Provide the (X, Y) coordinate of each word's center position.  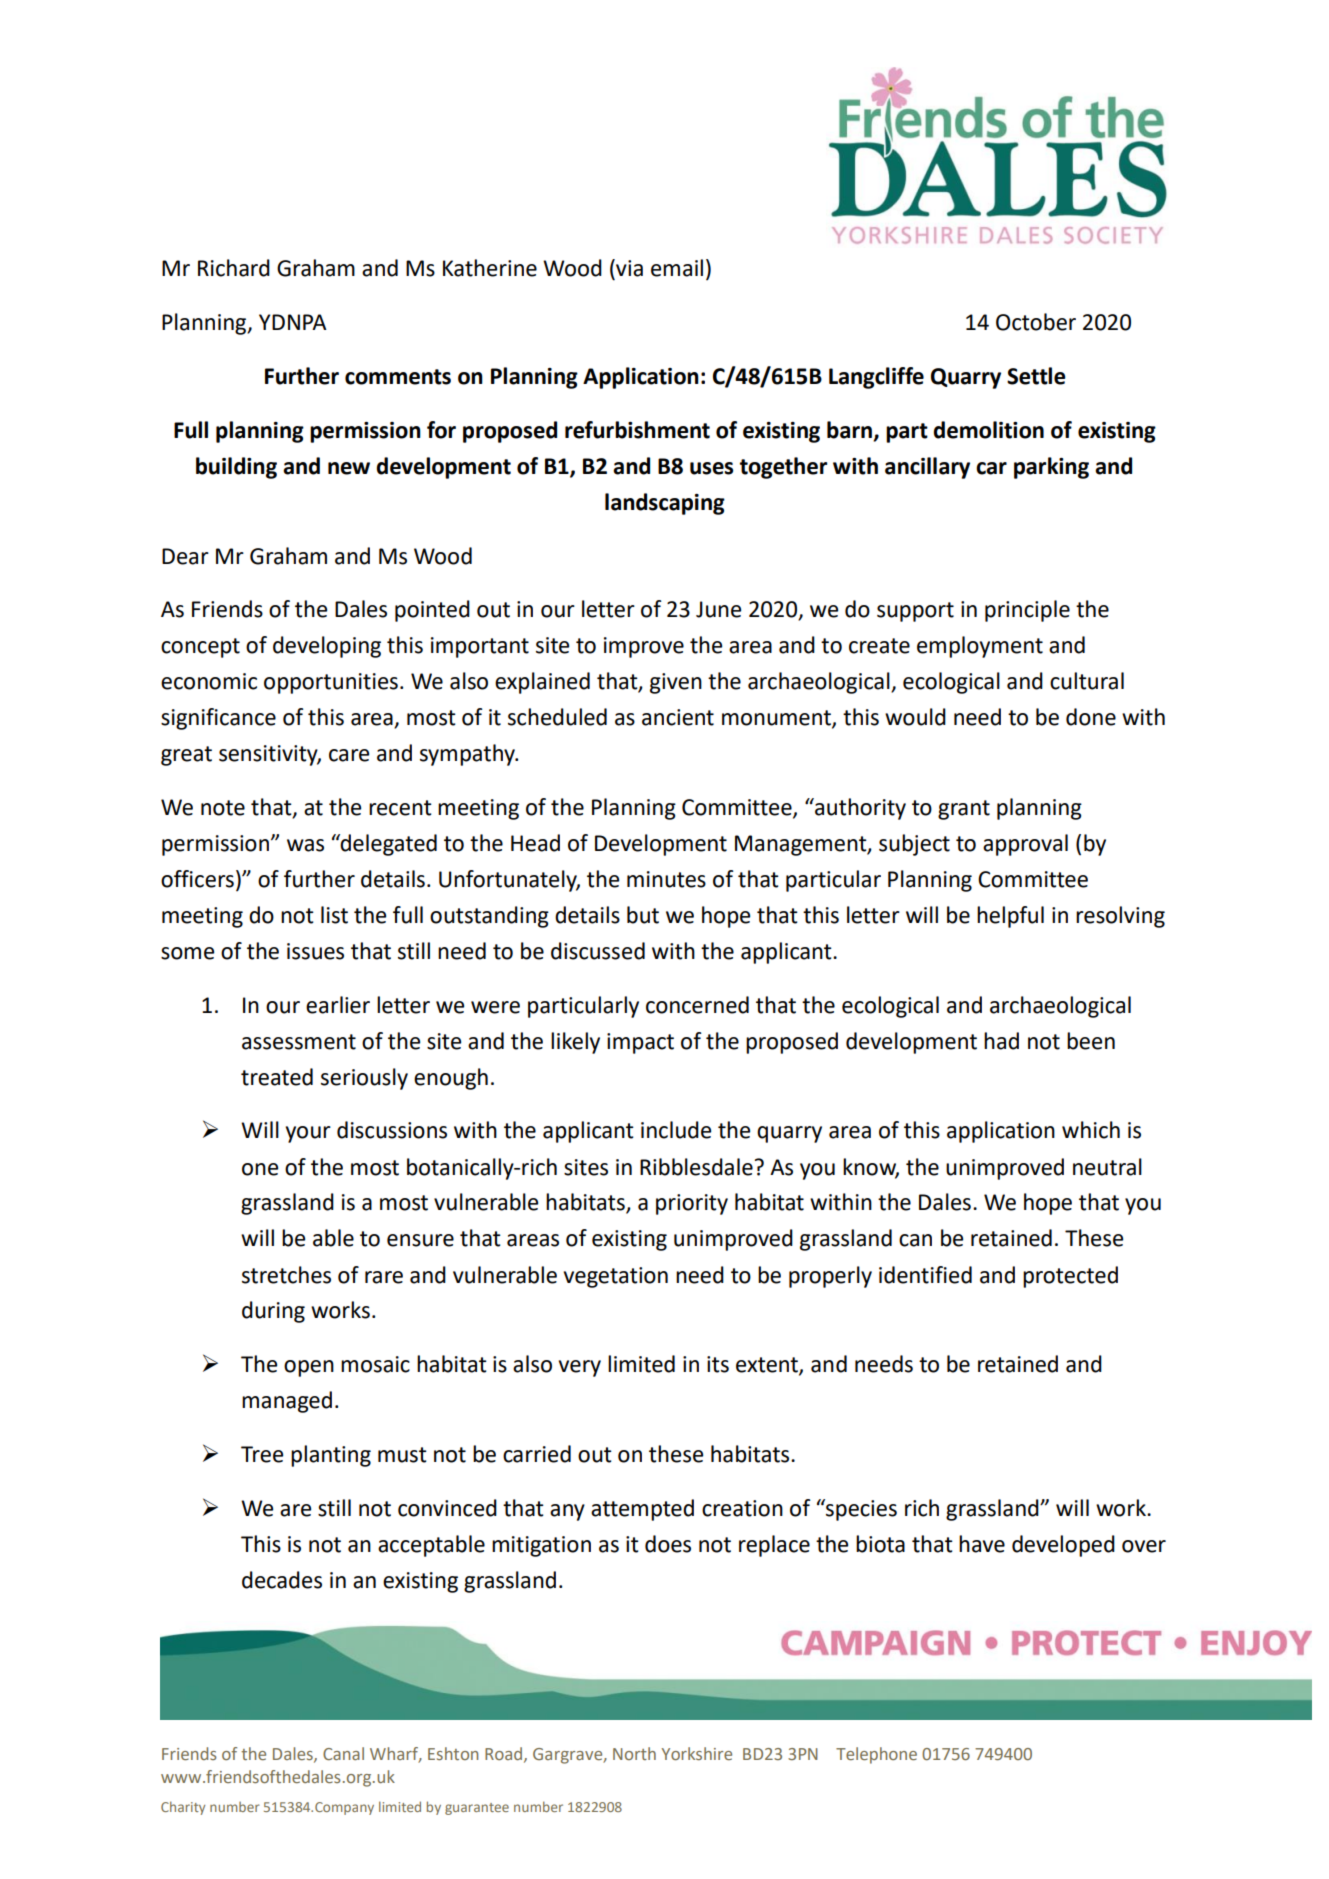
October (1036, 322)
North (634, 1753)
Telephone (876, 1755)
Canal (343, 1753)
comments (398, 377)
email (677, 268)
